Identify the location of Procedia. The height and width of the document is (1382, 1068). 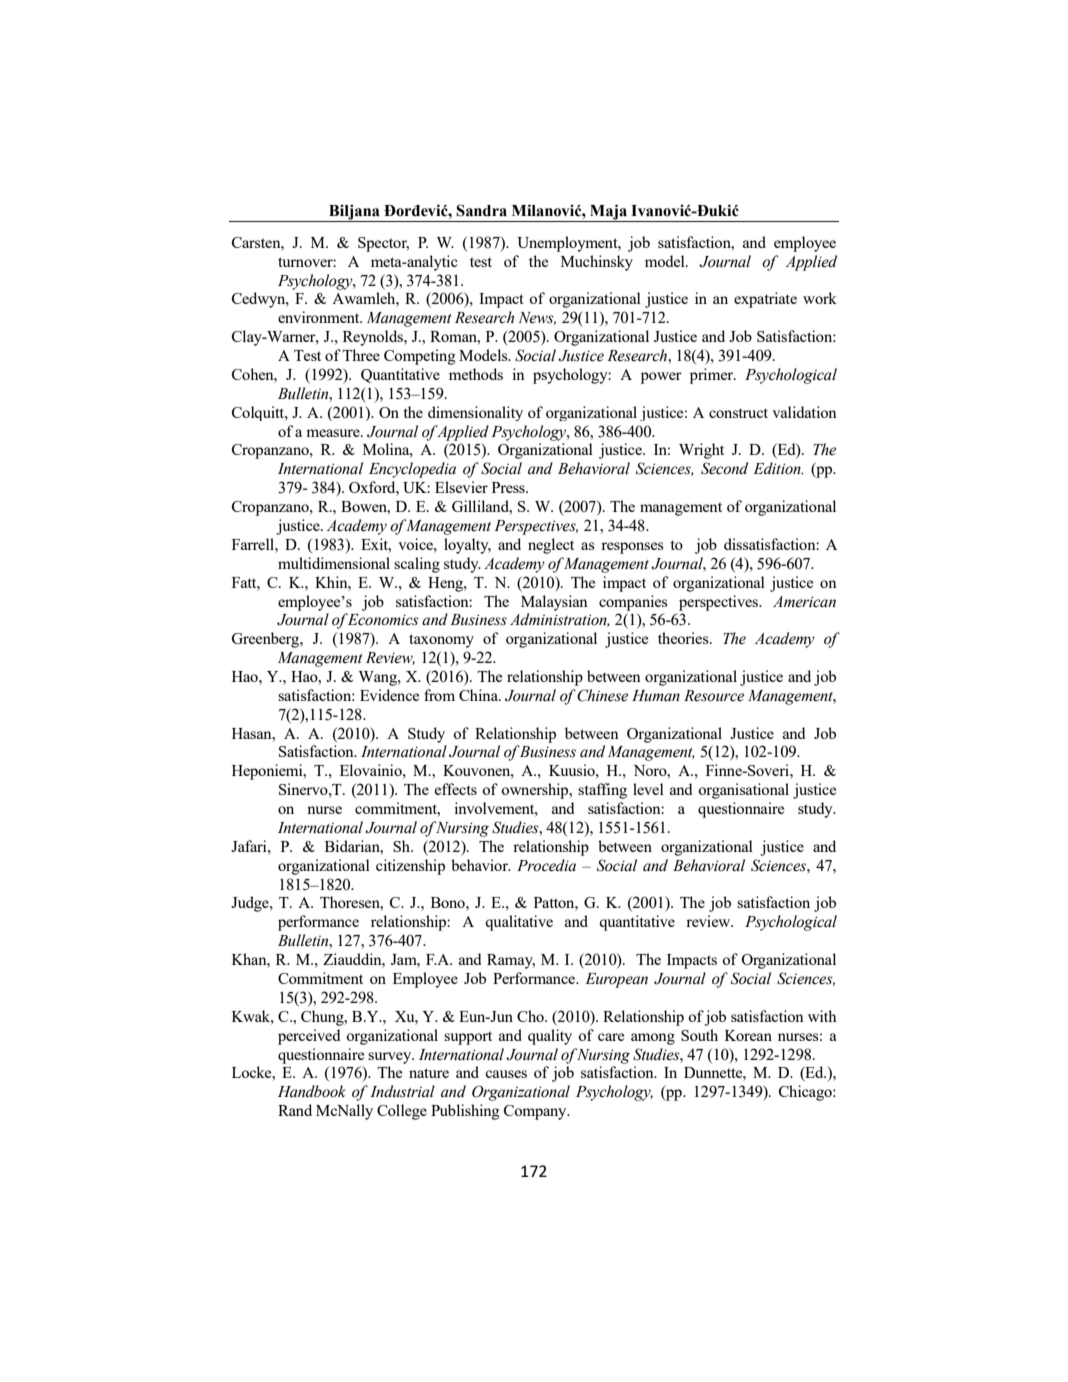
(546, 865).
